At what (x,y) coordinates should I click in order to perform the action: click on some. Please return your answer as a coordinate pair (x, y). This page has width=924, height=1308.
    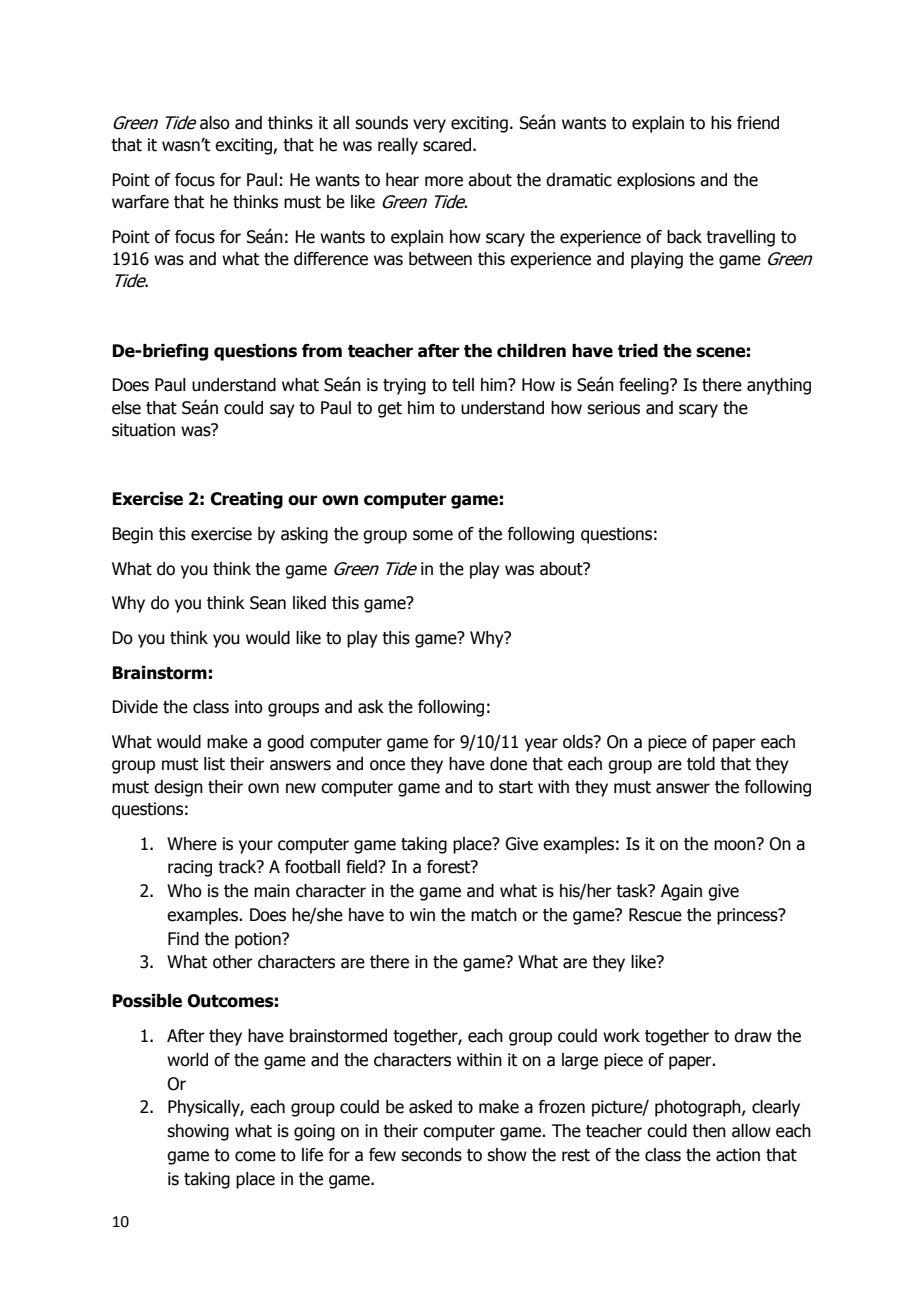
    Looking at the image, I should click on (433, 535).
